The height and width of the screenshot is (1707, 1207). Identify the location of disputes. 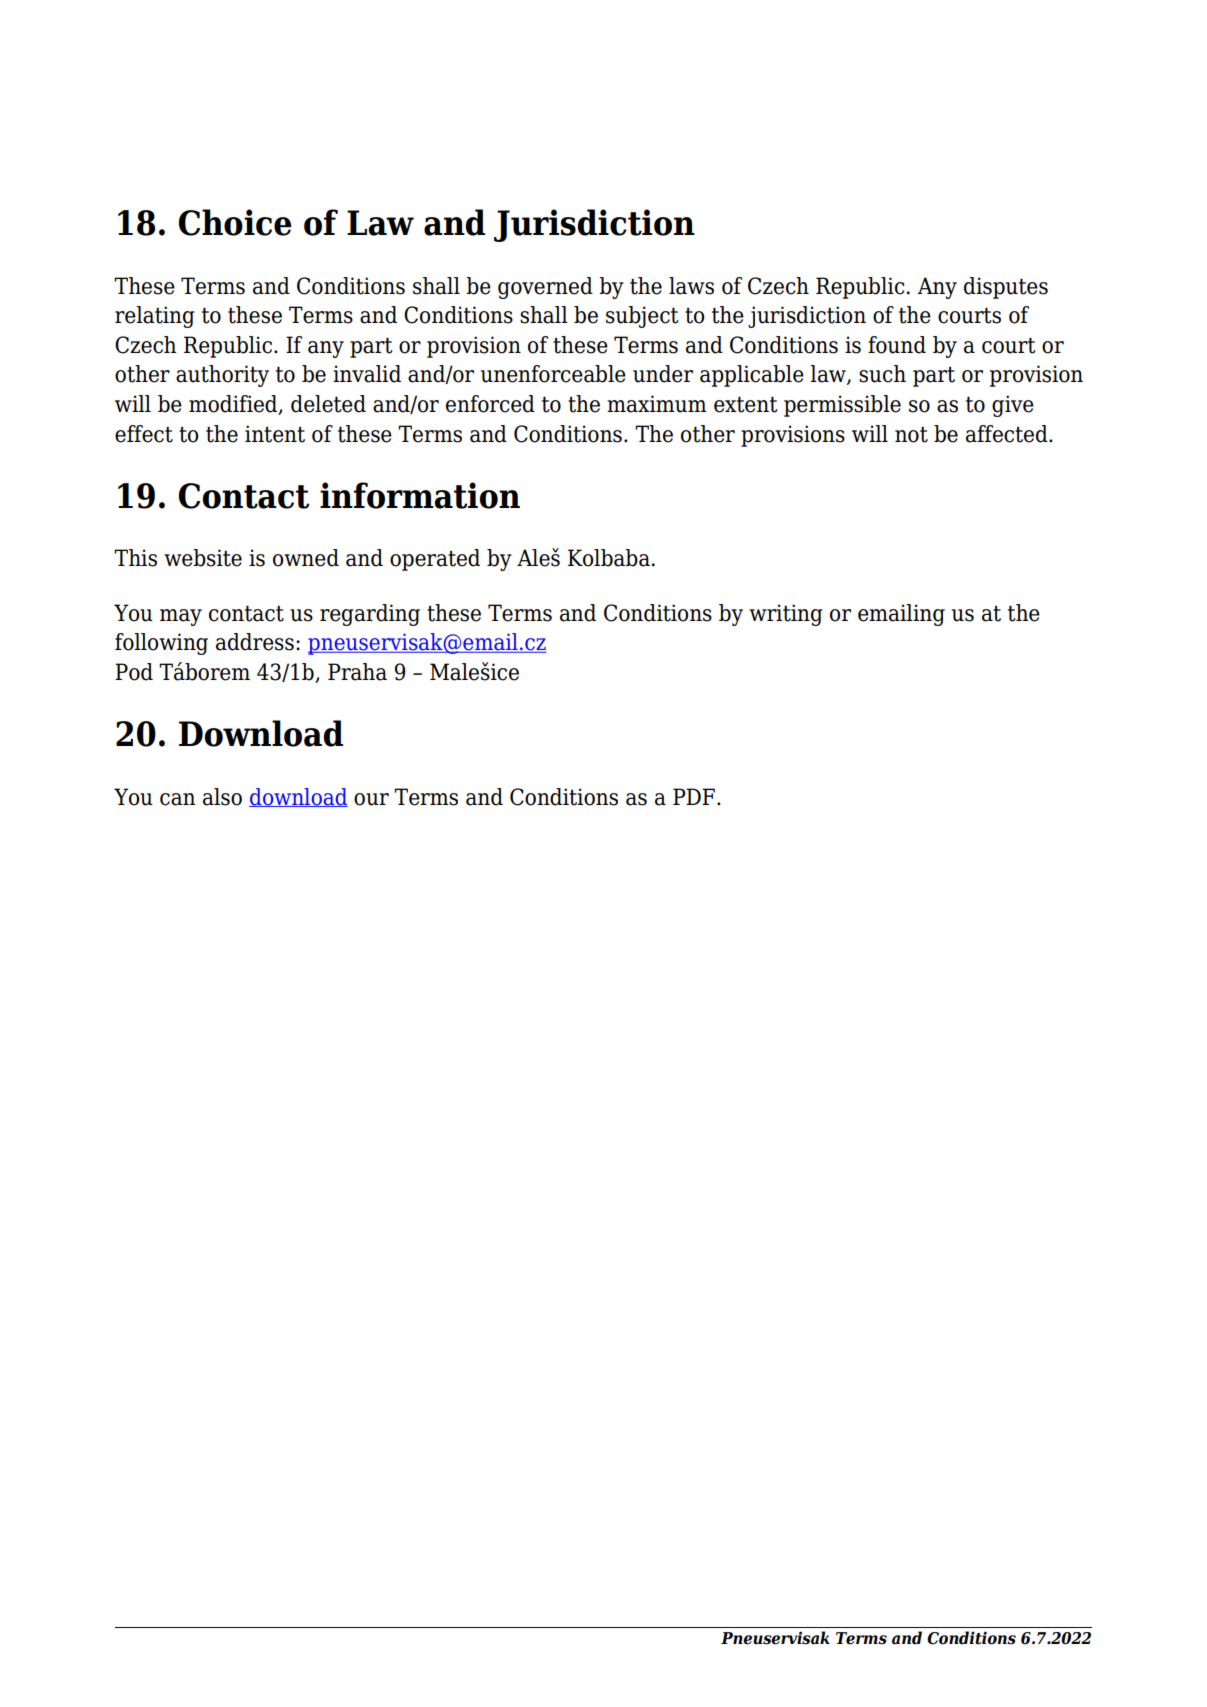
(1006, 288).
